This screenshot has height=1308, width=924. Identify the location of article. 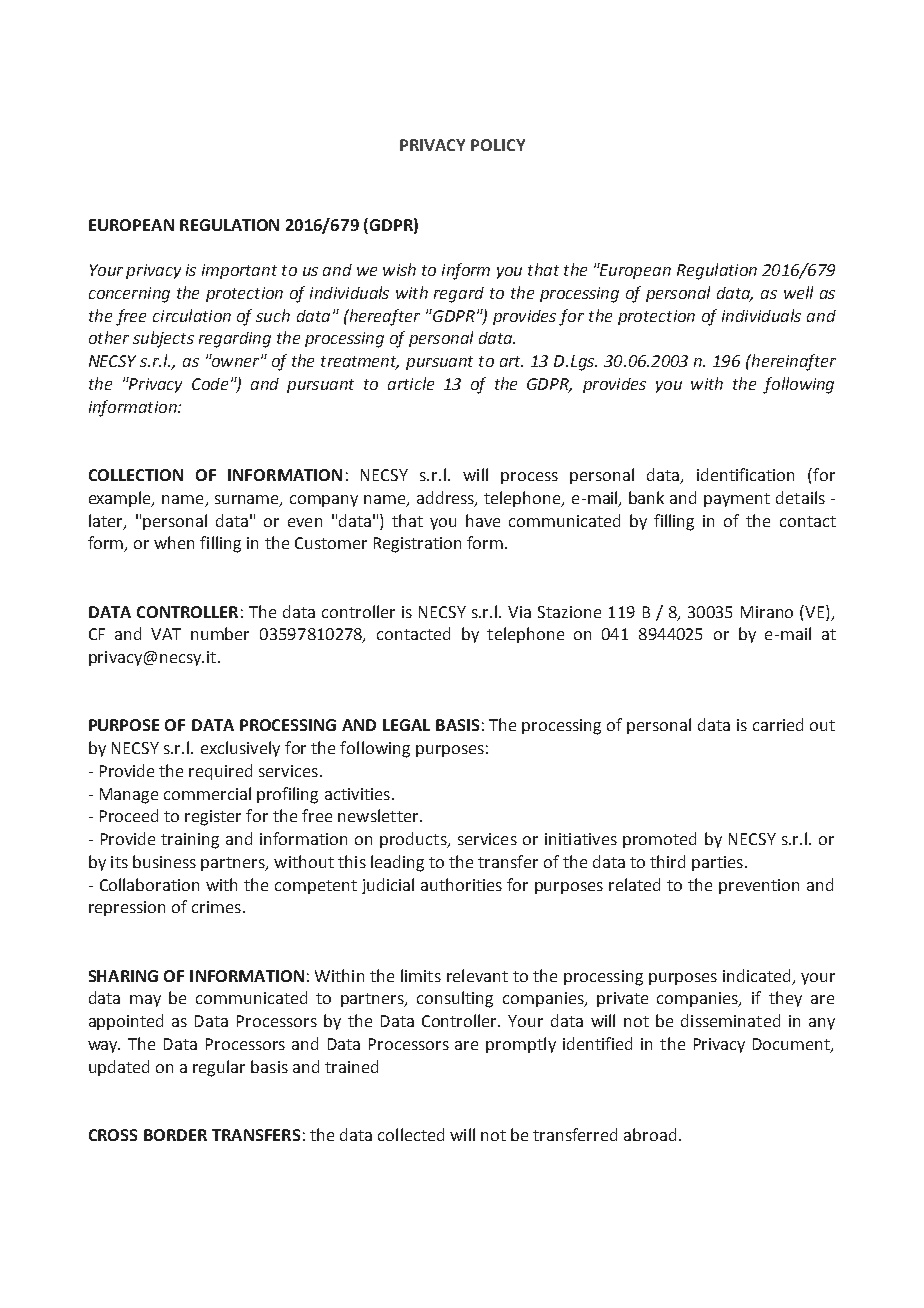
(411, 383).
